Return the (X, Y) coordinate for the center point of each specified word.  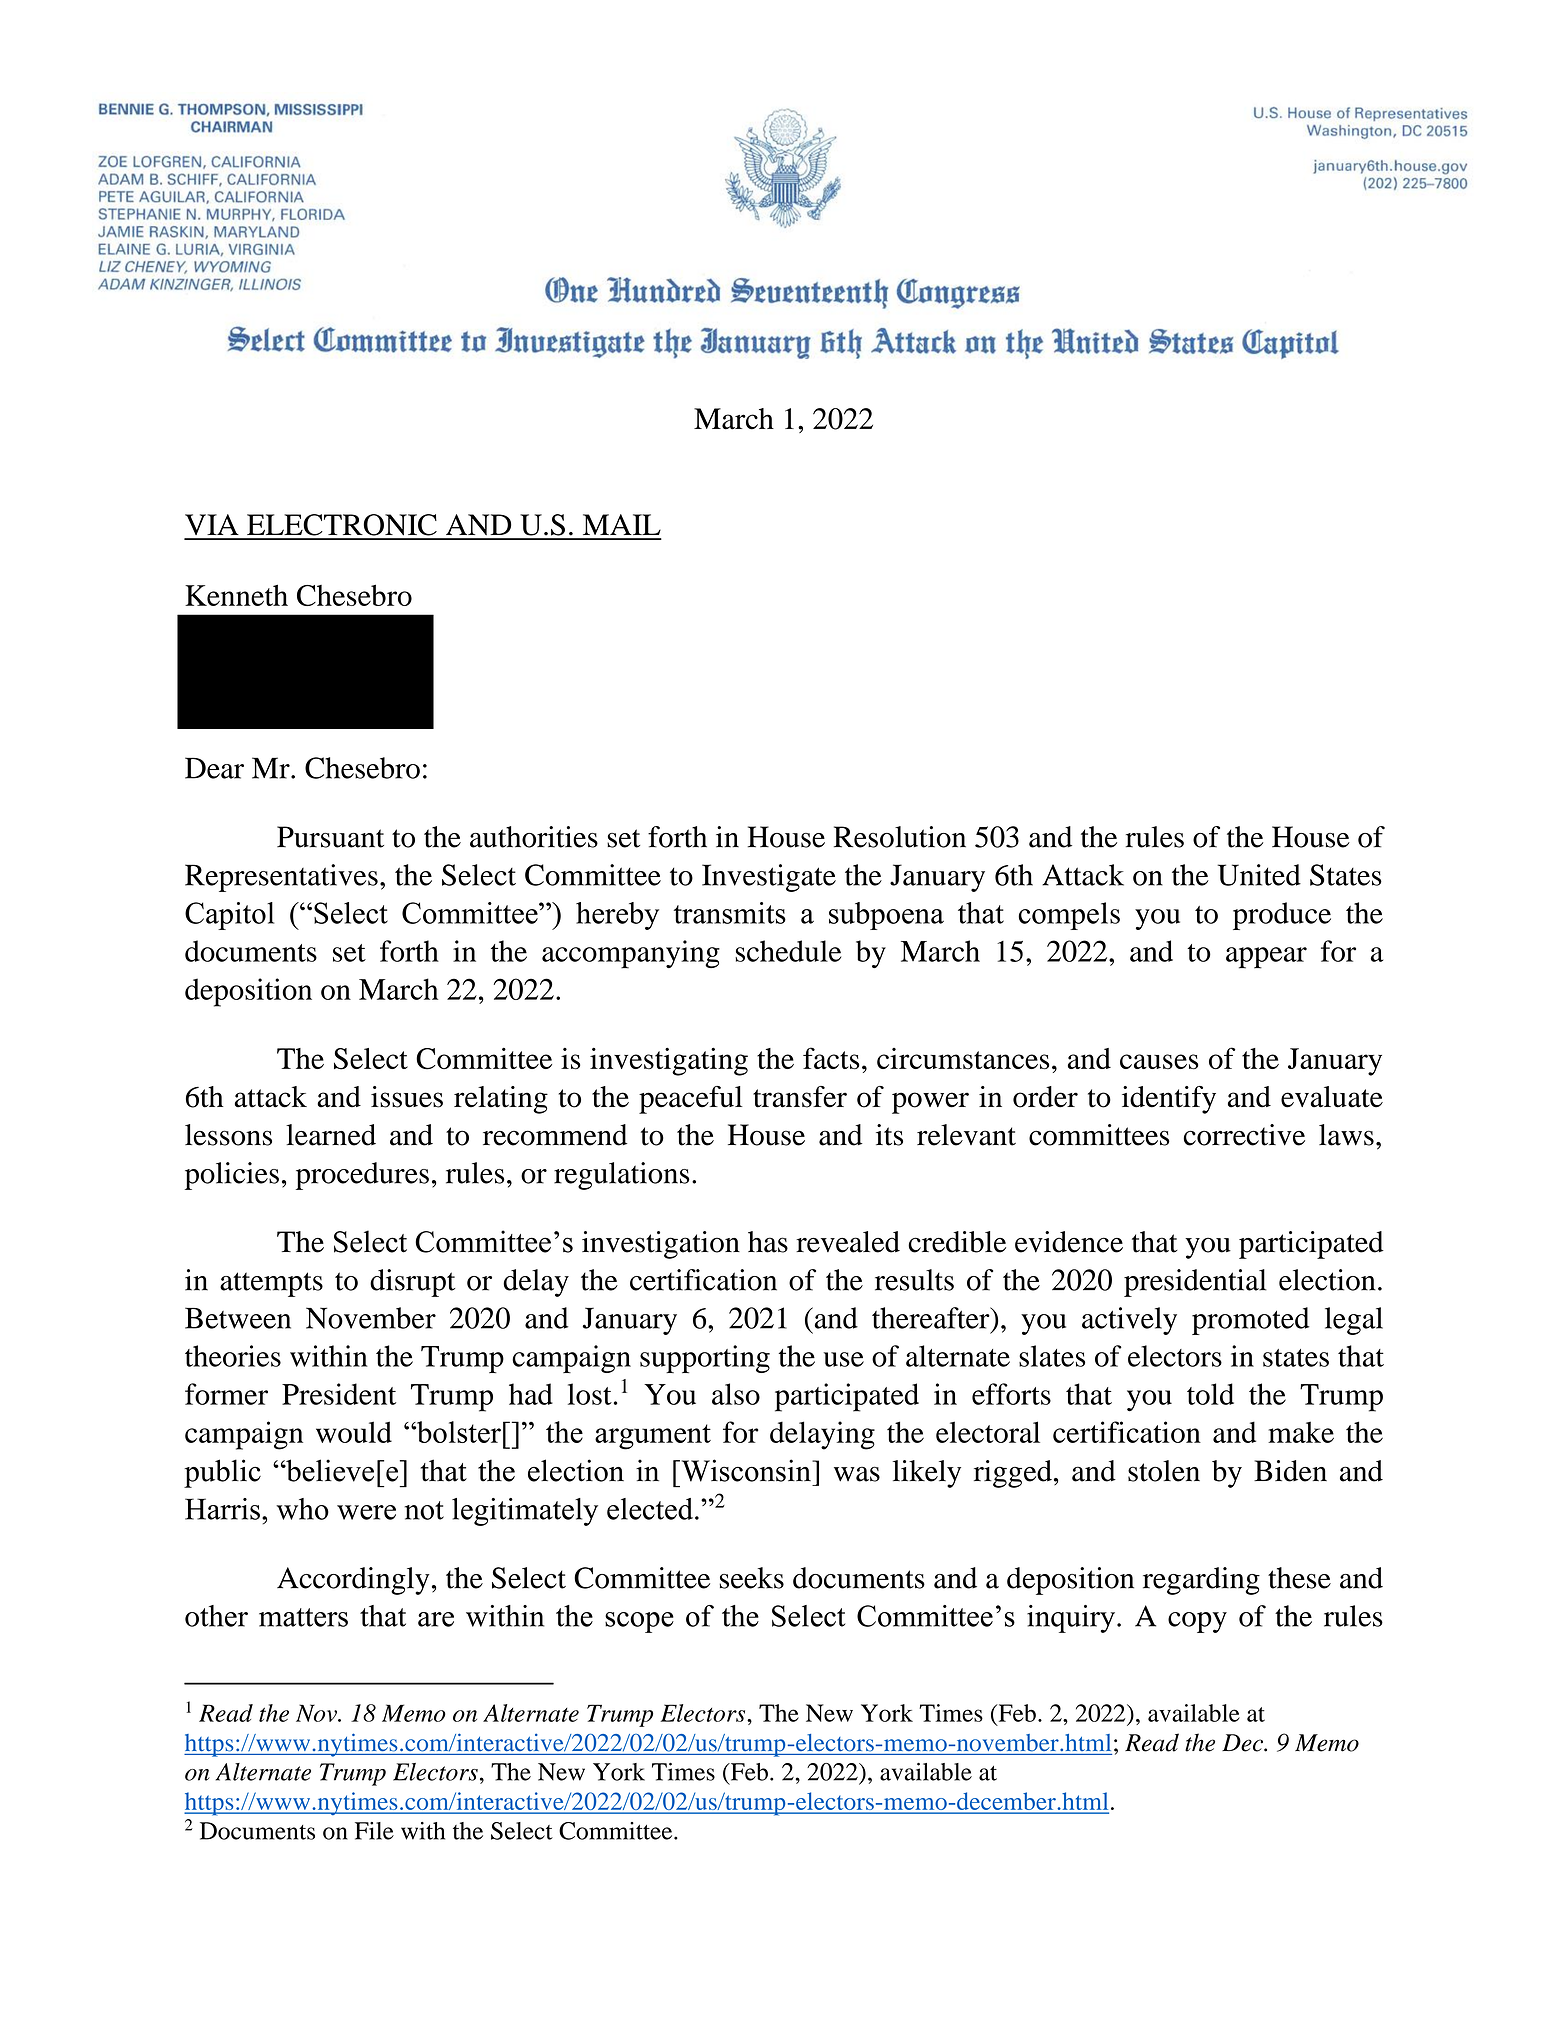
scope (639, 1622)
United (1259, 875)
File (374, 1831)
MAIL (622, 524)
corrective (1244, 1135)
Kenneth (236, 595)
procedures (362, 1176)
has (768, 1242)
